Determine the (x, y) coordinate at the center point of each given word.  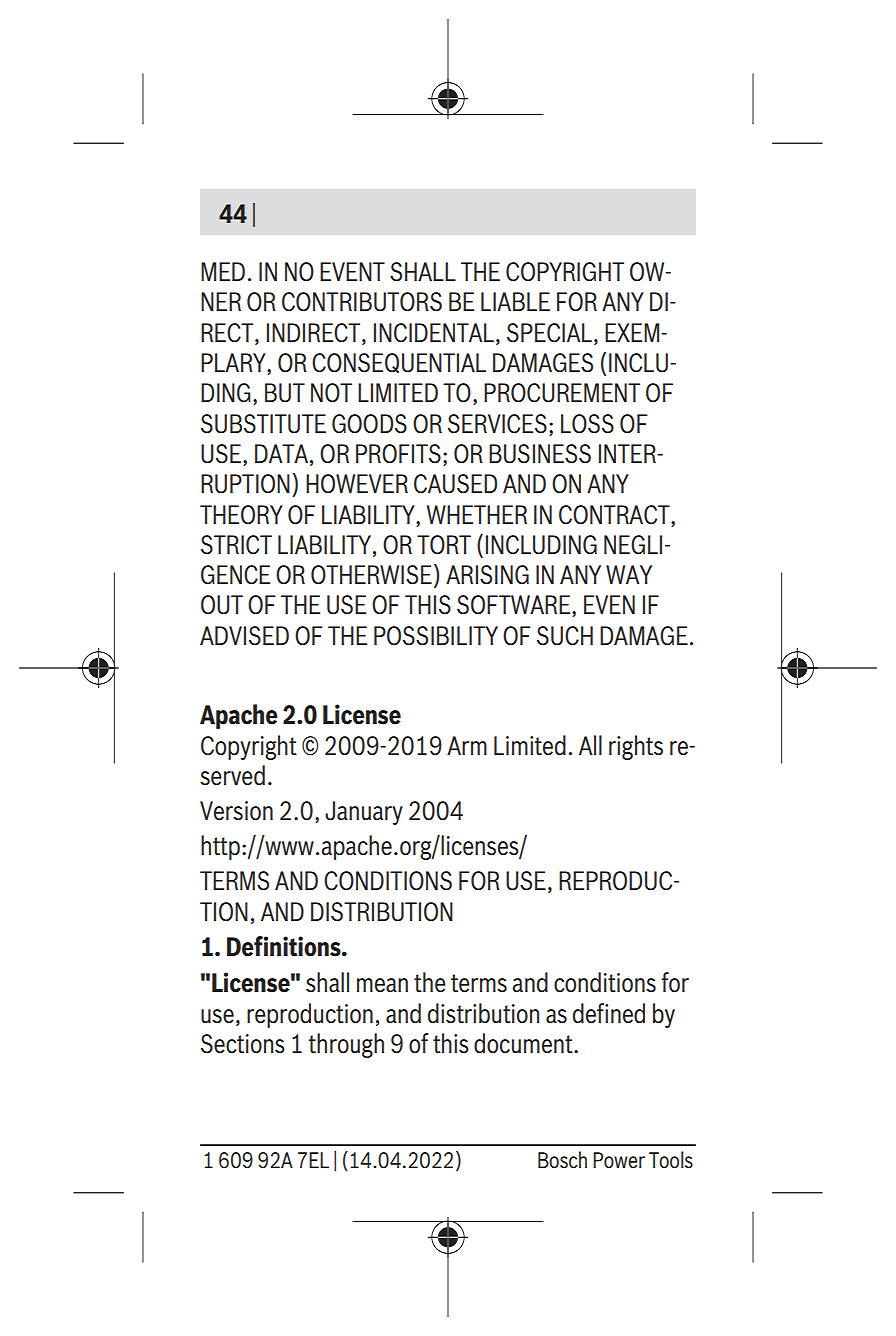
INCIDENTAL (434, 332)
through (346, 1045)
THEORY (241, 514)
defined (609, 1013)
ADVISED (244, 636)
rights (636, 747)
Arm (467, 745)
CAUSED (455, 484)
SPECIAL (549, 333)
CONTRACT (615, 515)
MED (223, 271)
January (364, 813)
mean (382, 985)
